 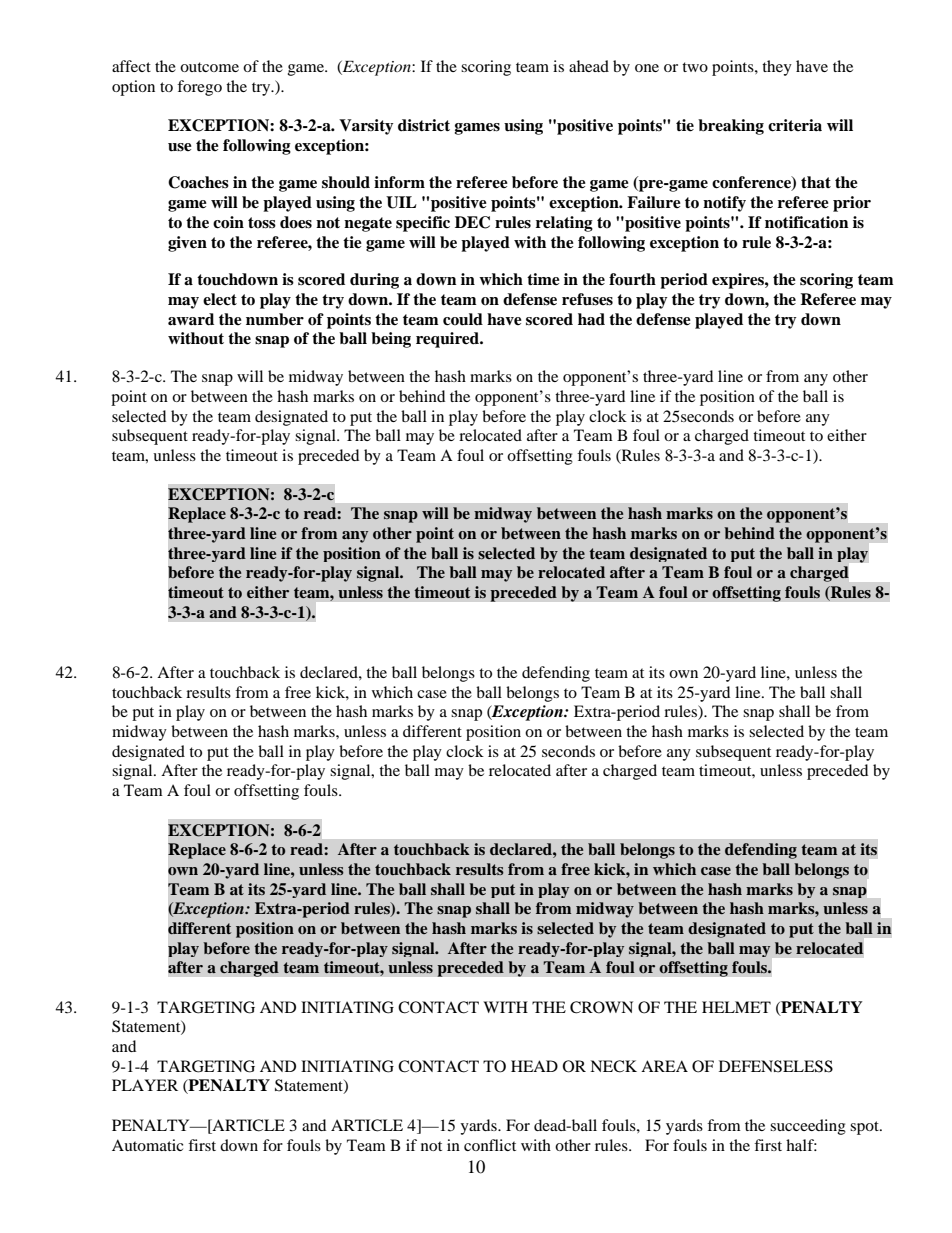 I want to click on forego, so click(x=199, y=88).
